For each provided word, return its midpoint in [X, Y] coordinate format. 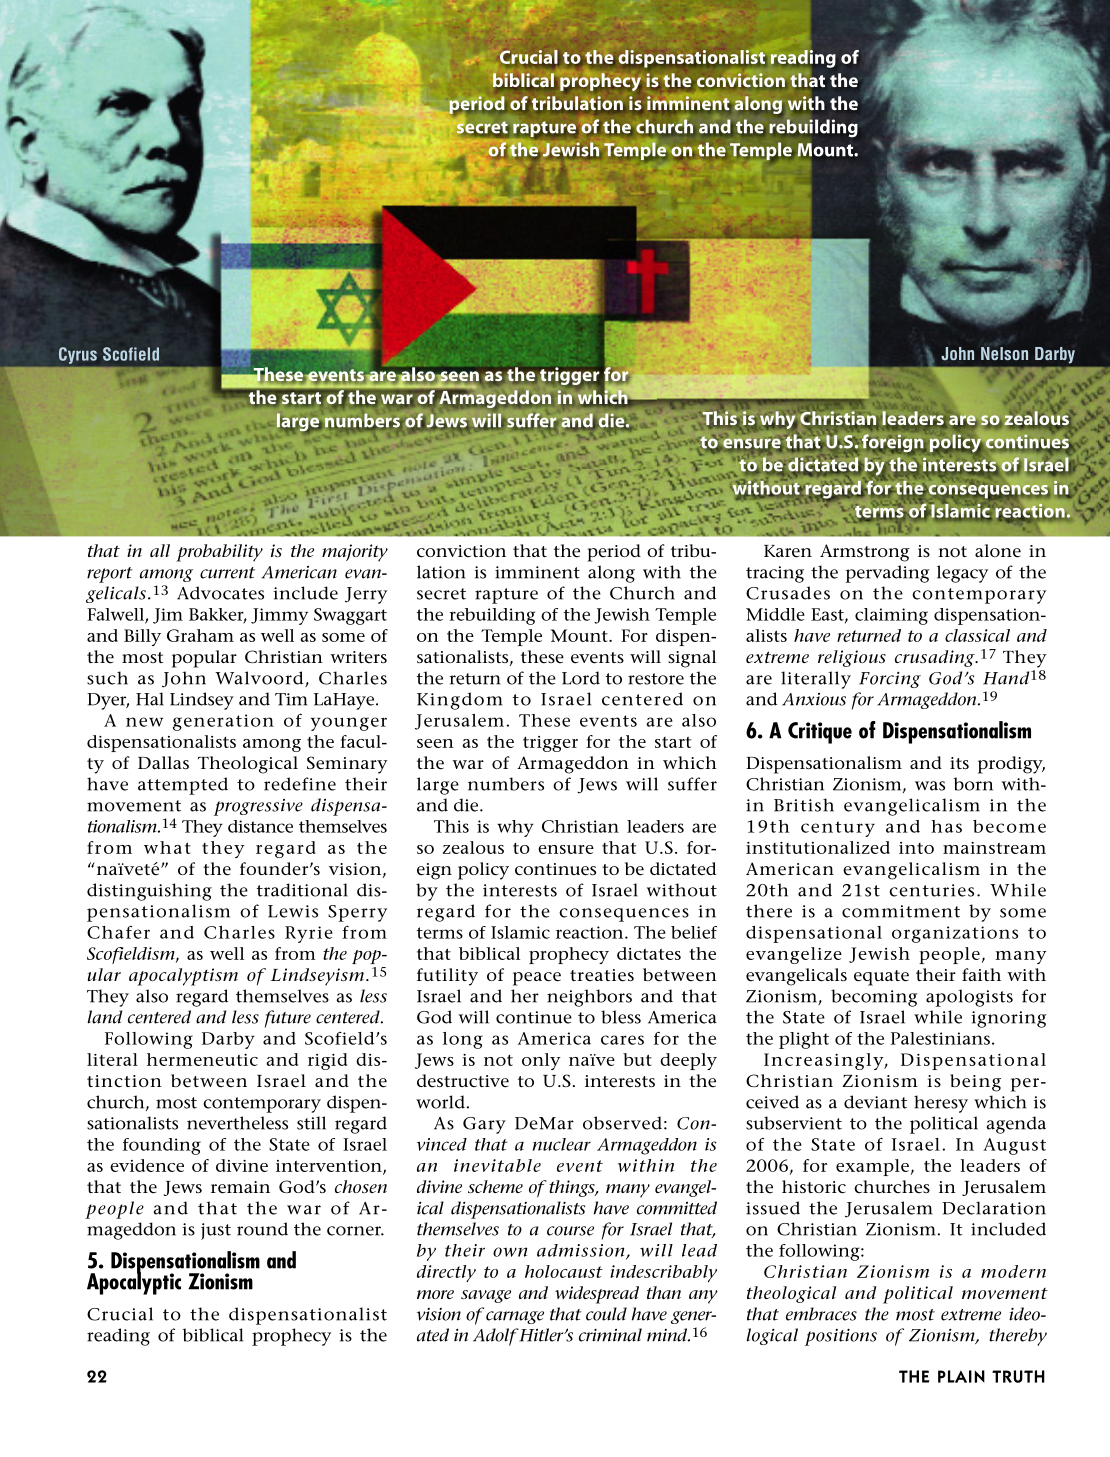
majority [355, 553]
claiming [891, 616]
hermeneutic [202, 1059]
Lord [581, 678]
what [167, 847]
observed [622, 1123]
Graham [200, 635]
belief [694, 932]
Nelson [1004, 353]
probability [219, 553]
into [916, 848]
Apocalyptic [134, 1282]
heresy [941, 1104]
